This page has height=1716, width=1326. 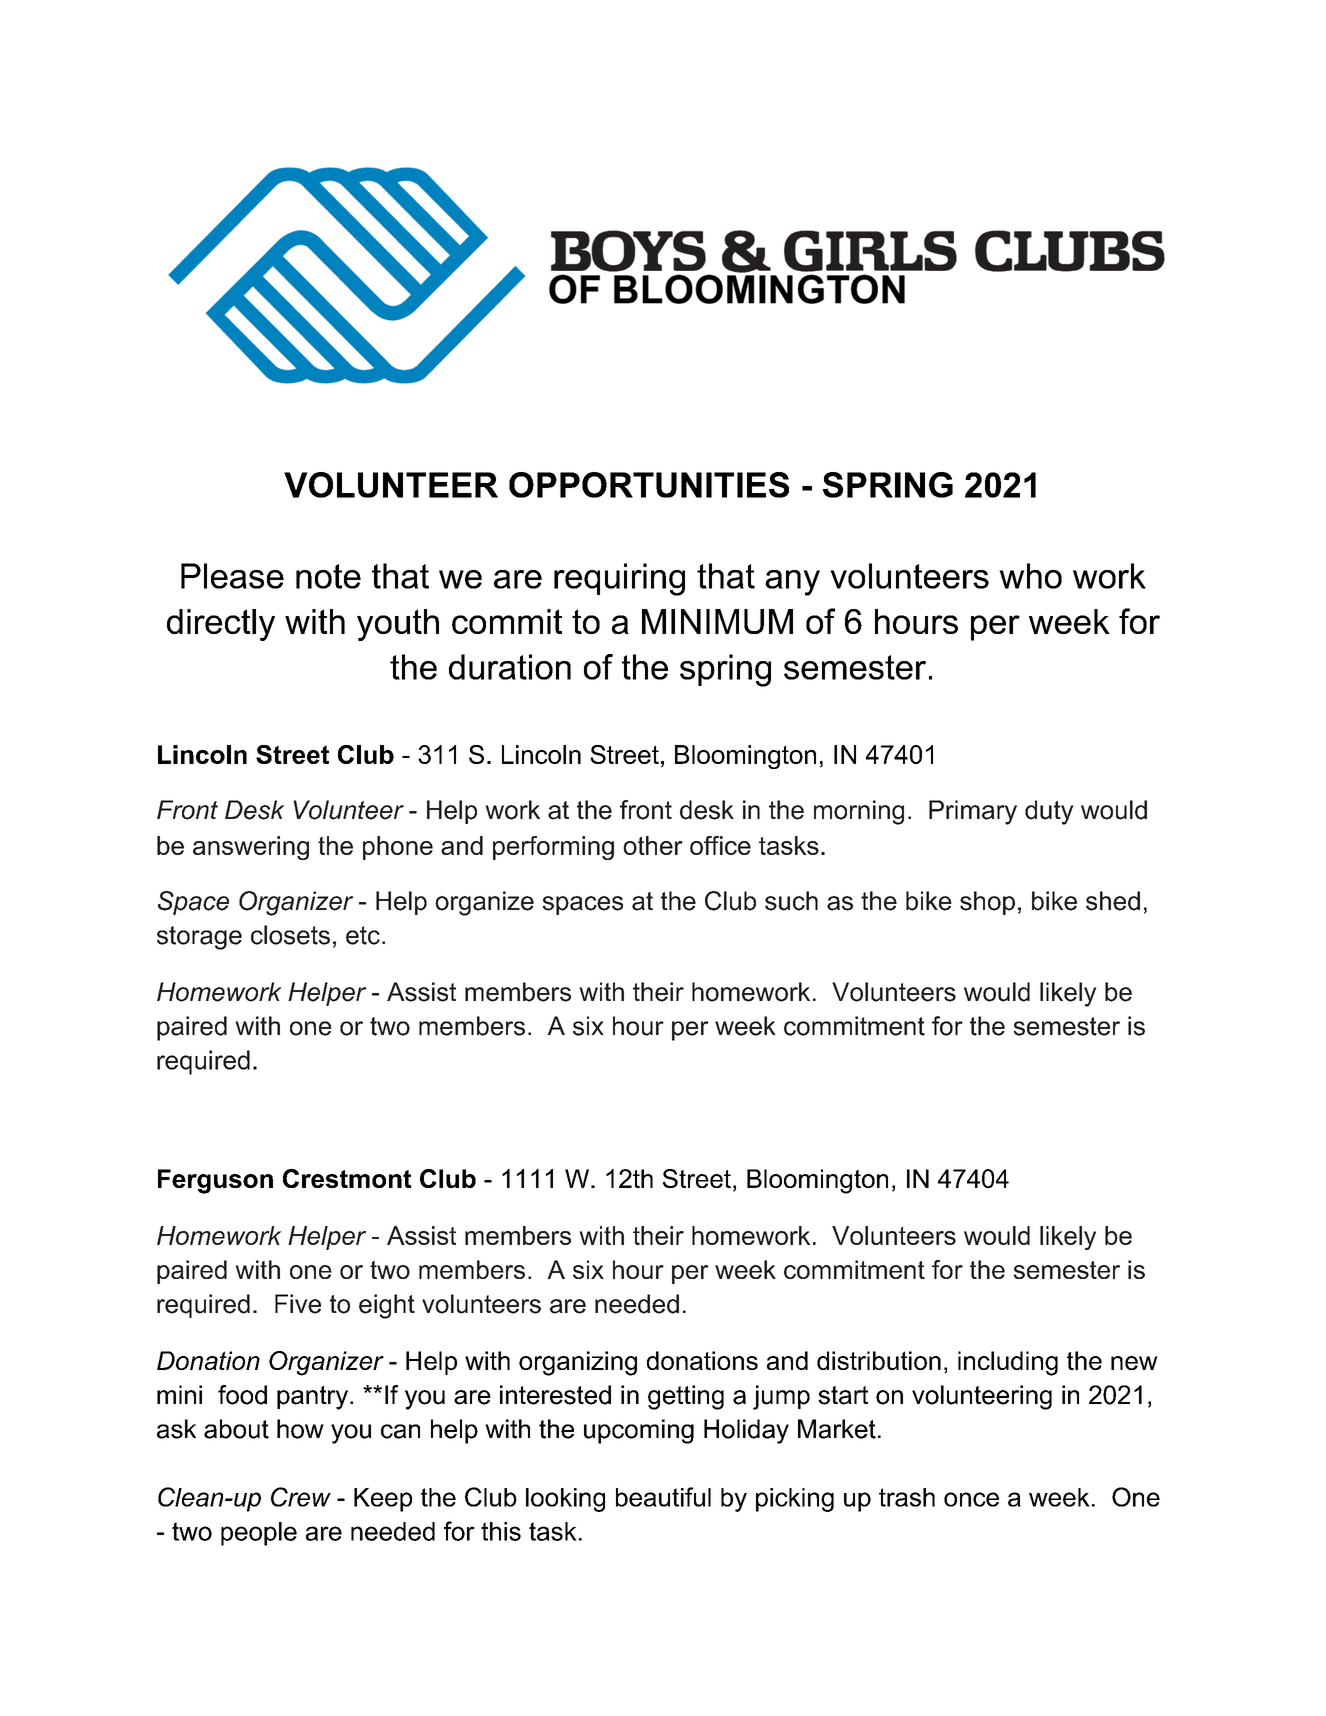 What do you see at coordinates (215, 1181) in the page?
I see `Ferguson` at bounding box center [215, 1181].
